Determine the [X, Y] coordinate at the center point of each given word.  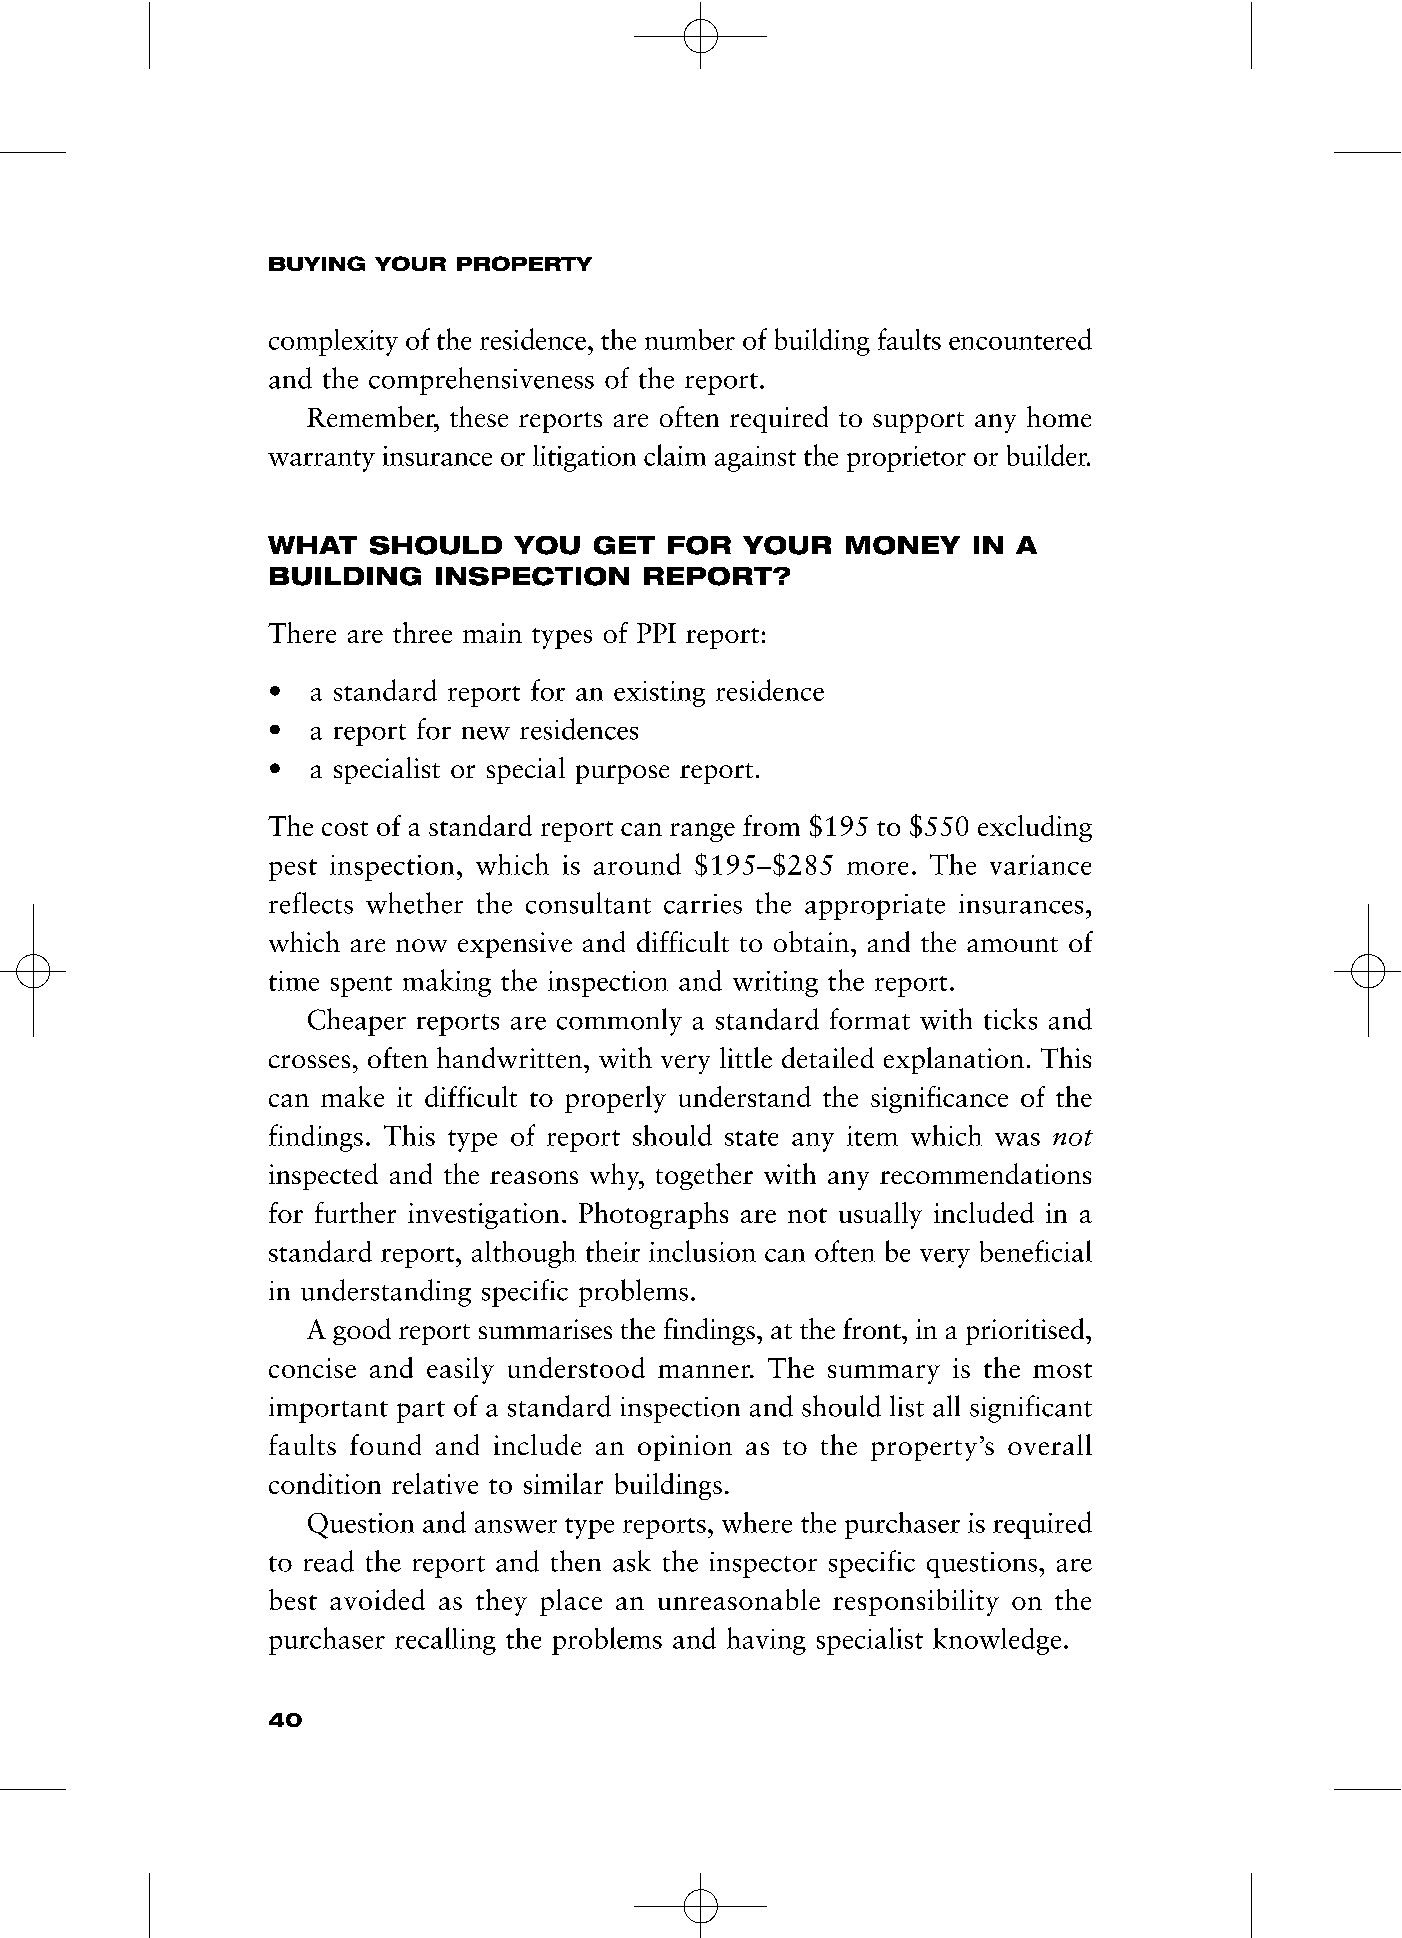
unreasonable [739, 1599]
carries [703, 904]
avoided [377, 1599]
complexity [333, 342]
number [690, 339]
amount [1012, 944]
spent [361, 986]
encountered [1020, 339]
